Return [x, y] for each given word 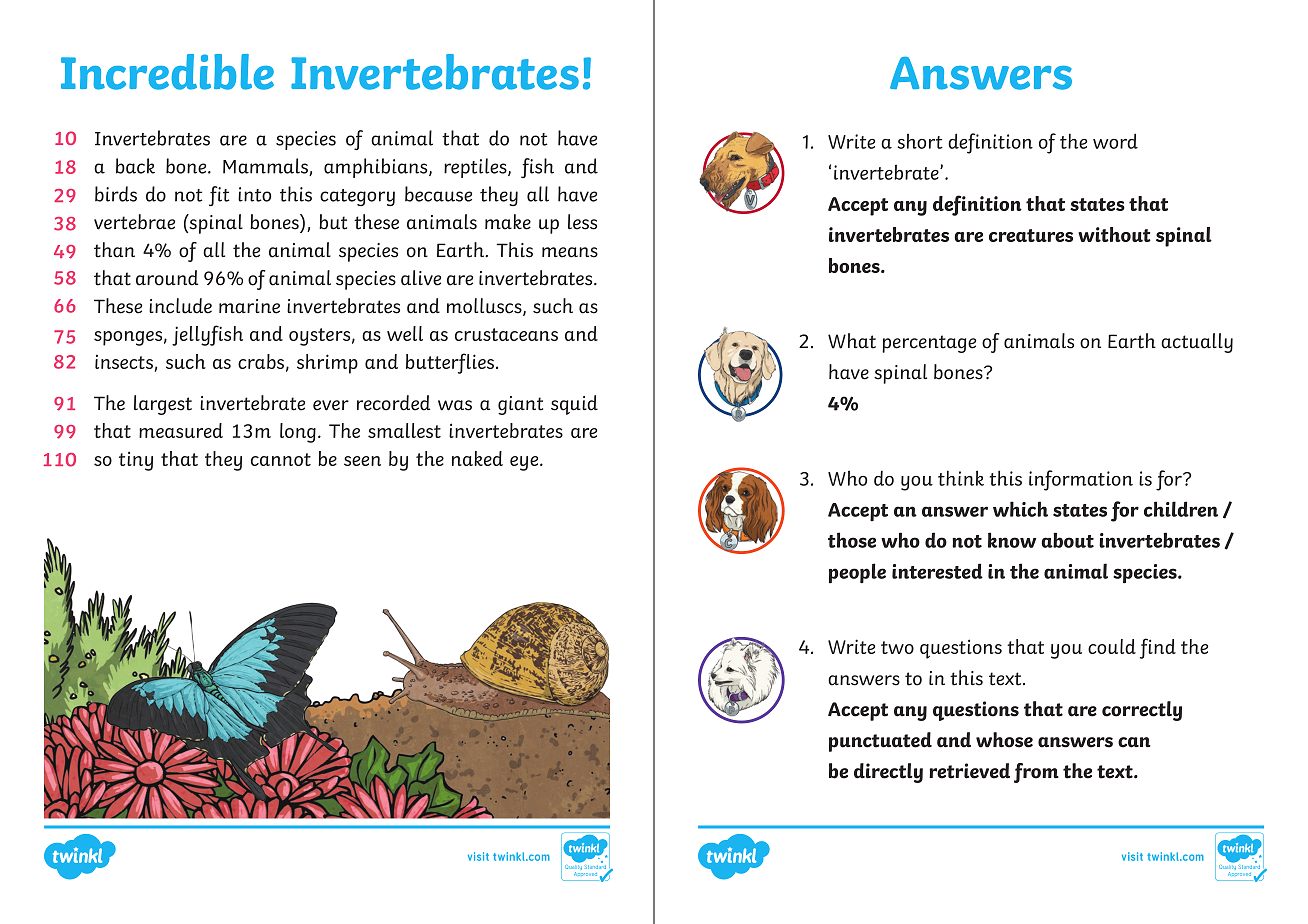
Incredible [167, 72]
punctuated [880, 742]
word [1115, 141]
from [1036, 773]
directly [888, 773]
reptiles [476, 168]
